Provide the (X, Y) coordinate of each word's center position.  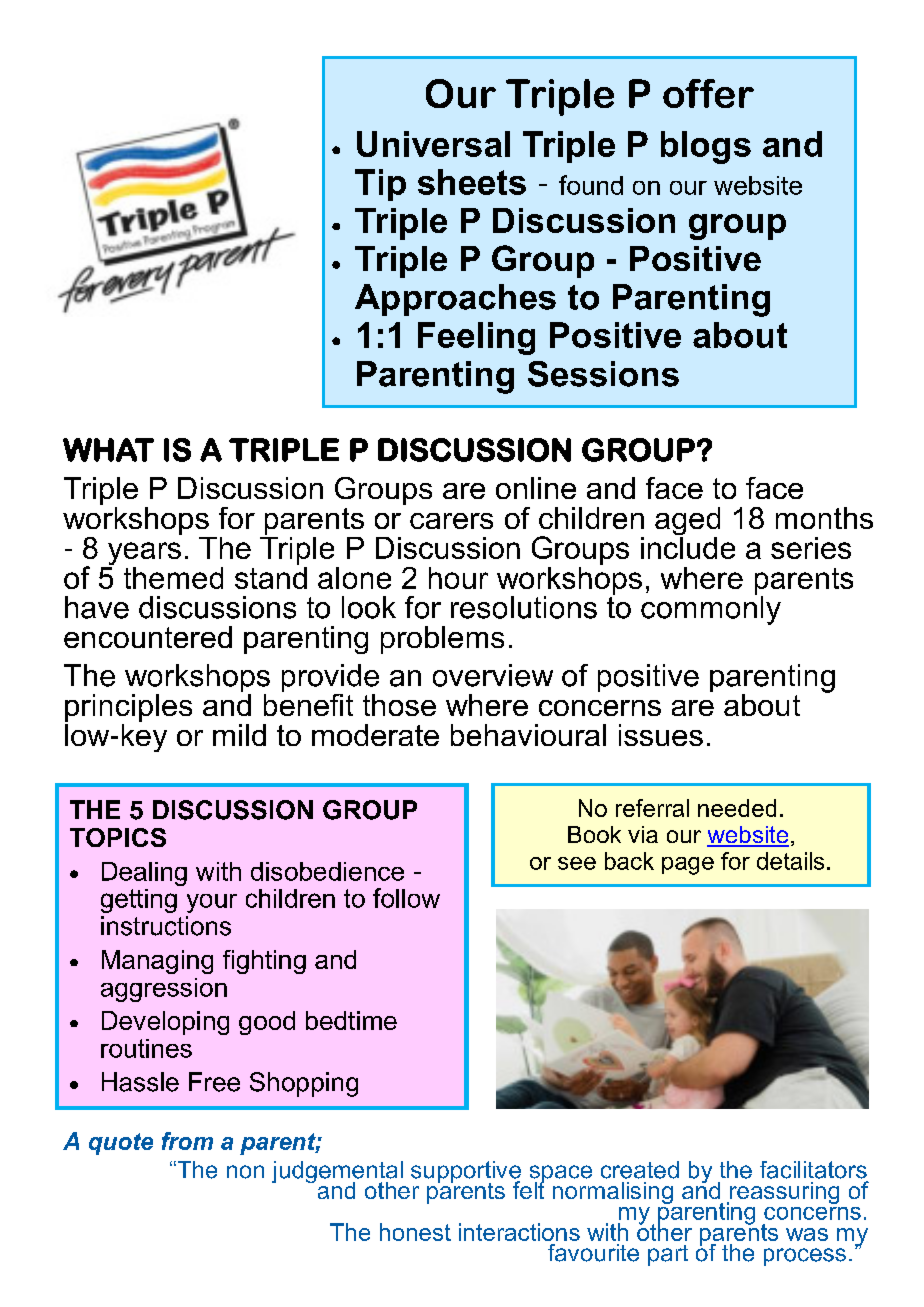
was (807, 1234)
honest (415, 1232)
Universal (433, 144)
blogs (706, 147)
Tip (380, 185)
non (245, 1172)
